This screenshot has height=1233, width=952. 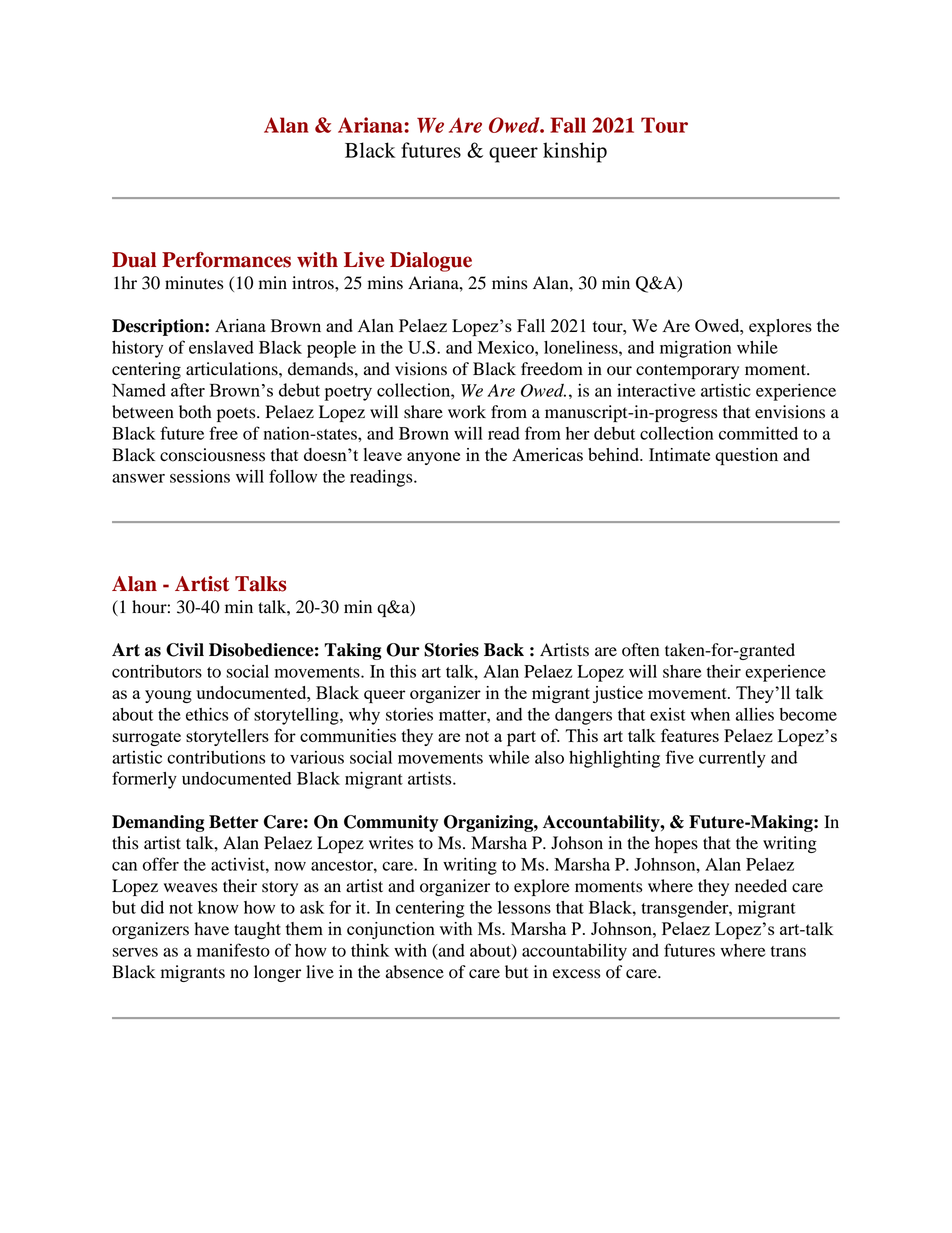 What do you see at coordinates (575, 152) in the screenshot?
I see `kinship` at bounding box center [575, 152].
